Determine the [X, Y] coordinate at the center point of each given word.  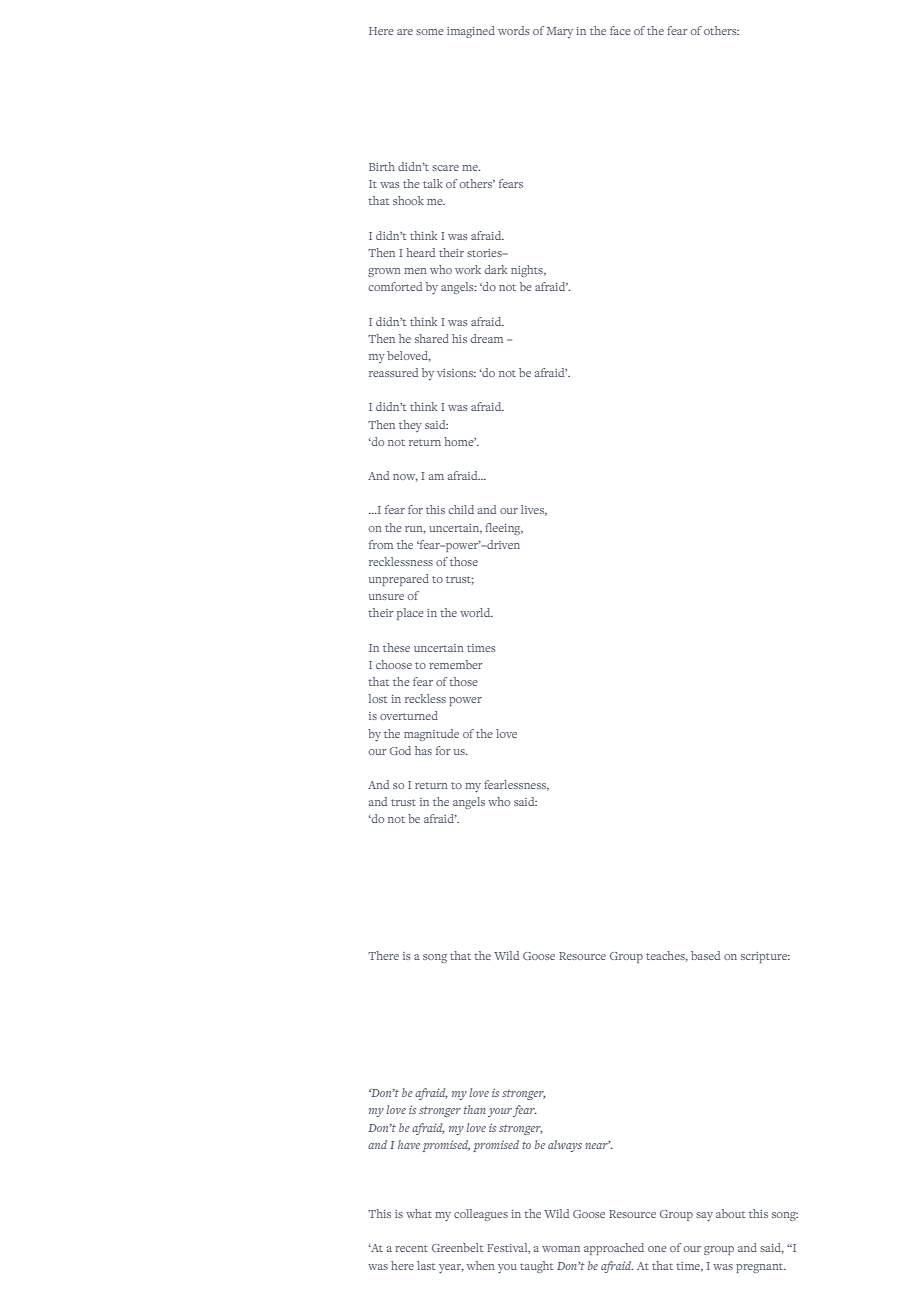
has [423, 750]
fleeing [504, 529]
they [410, 426]
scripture [765, 957]
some [430, 32]
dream [487, 338]
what [419, 1213]
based [705, 955]
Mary [560, 33]
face [620, 30]
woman [561, 1249]
